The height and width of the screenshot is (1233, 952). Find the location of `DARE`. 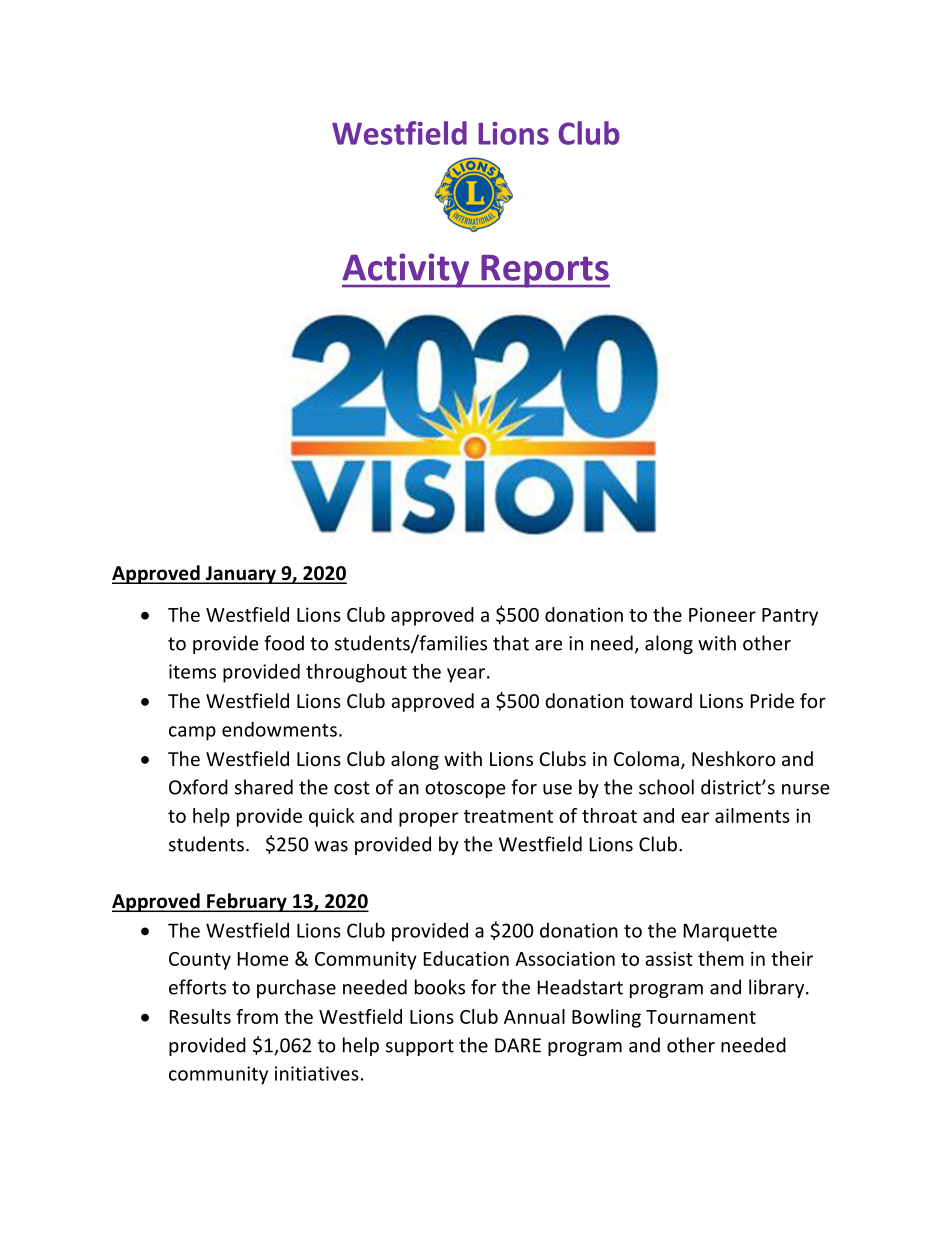

DARE is located at coordinates (518, 1045).
